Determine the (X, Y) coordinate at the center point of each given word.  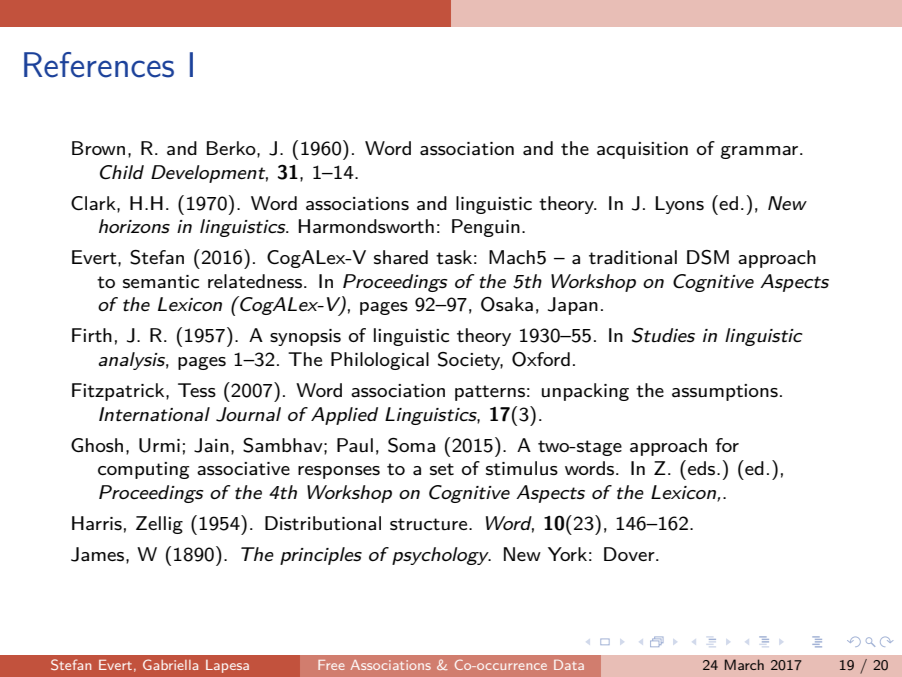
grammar (761, 152)
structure (430, 524)
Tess (197, 390)
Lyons (679, 205)
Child (122, 172)
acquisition (642, 150)
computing (143, 470)
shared (401, 257)
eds (703, 468)
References (99, 65)
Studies (663, 335)
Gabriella (170, 664)
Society (470, 361)
